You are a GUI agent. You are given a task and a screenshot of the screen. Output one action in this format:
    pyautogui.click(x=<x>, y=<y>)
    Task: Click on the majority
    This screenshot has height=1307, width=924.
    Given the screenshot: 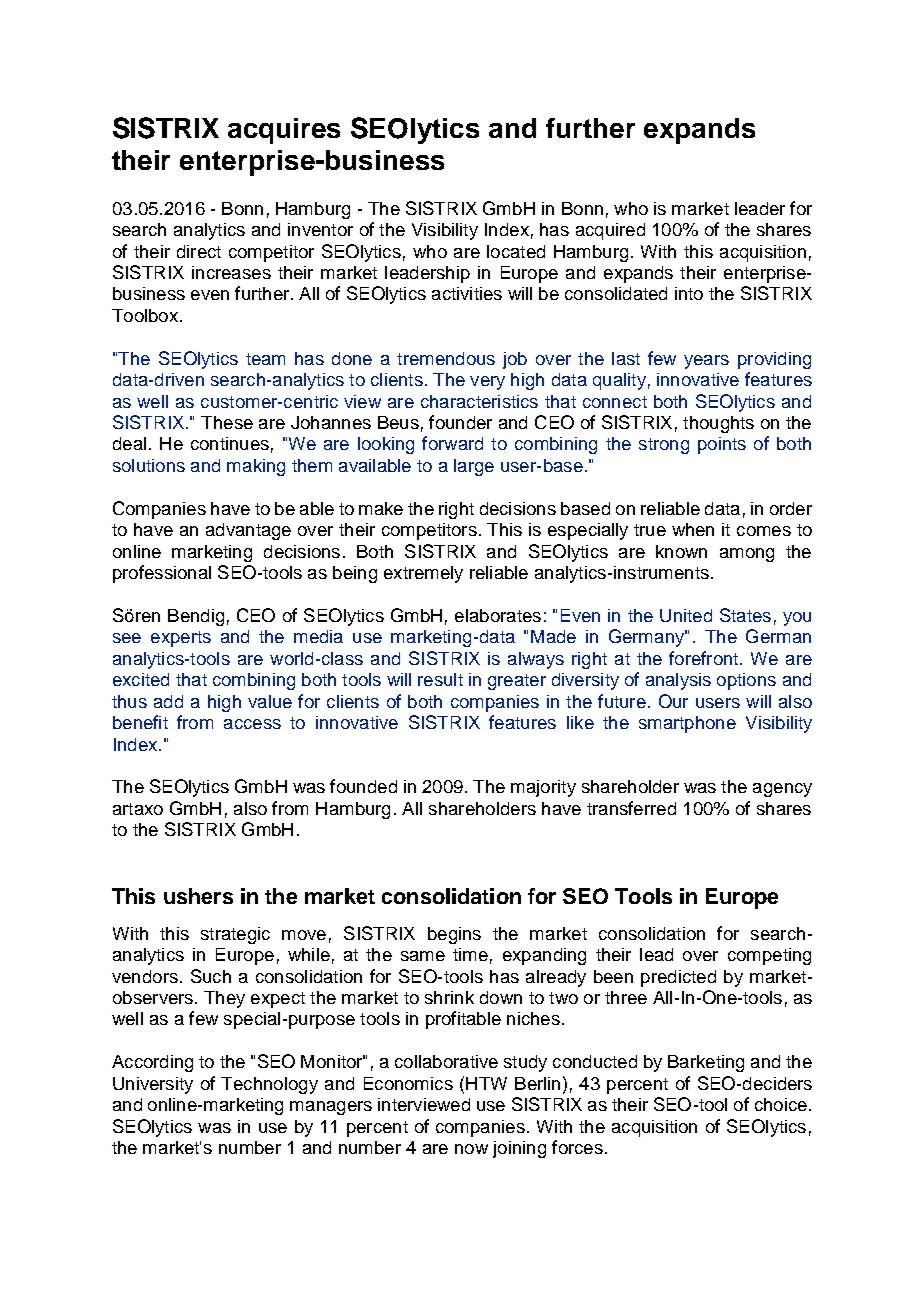 What is the action you would take?
    pyautogui.click(x=543, y=788)
